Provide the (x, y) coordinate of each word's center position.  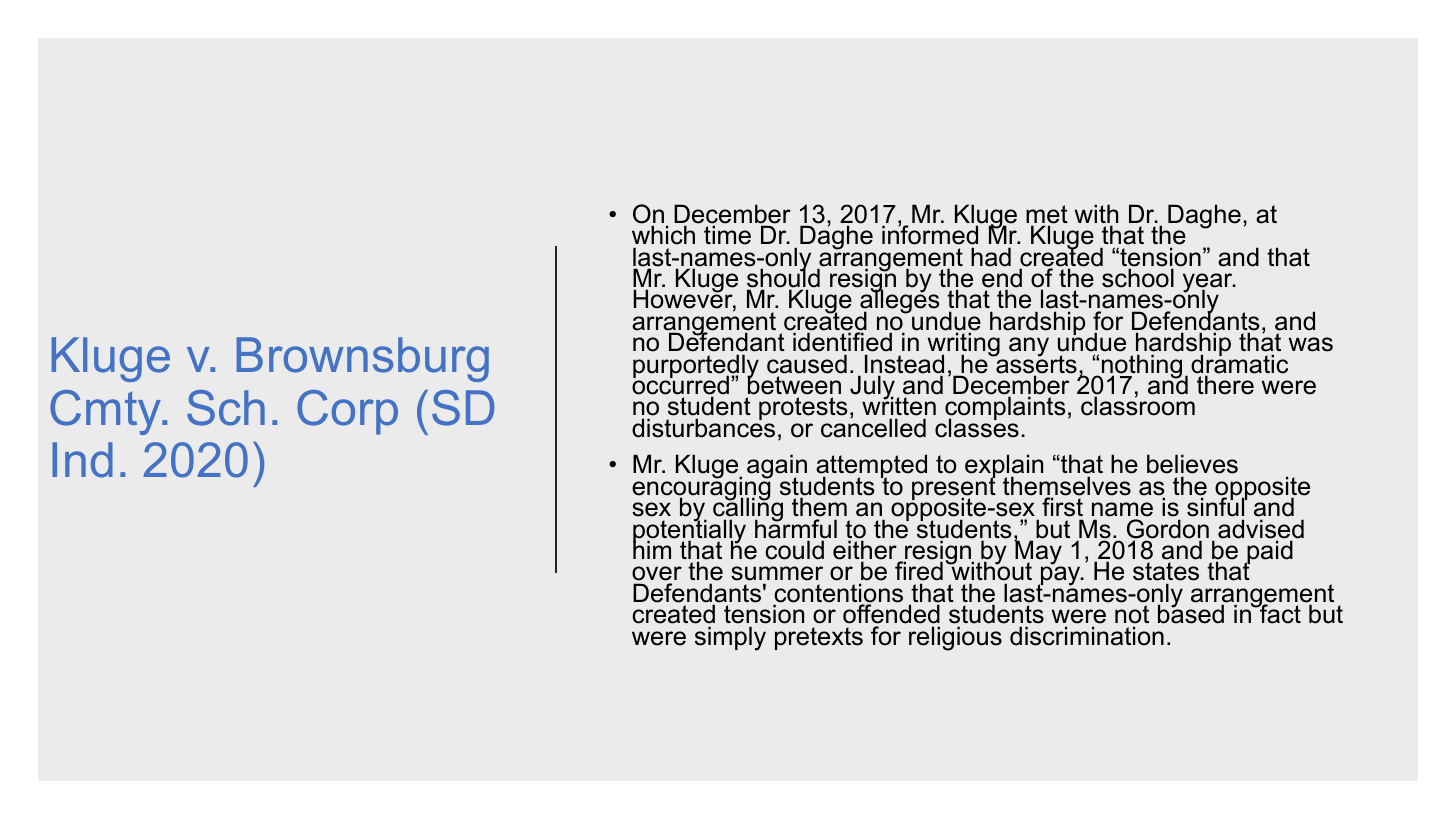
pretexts (819, 638)
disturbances (703, 427)
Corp (347, 412)
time (727, 235)
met (1047, 215)
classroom (1138, 405)
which (663, 235)
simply (730, 638)
